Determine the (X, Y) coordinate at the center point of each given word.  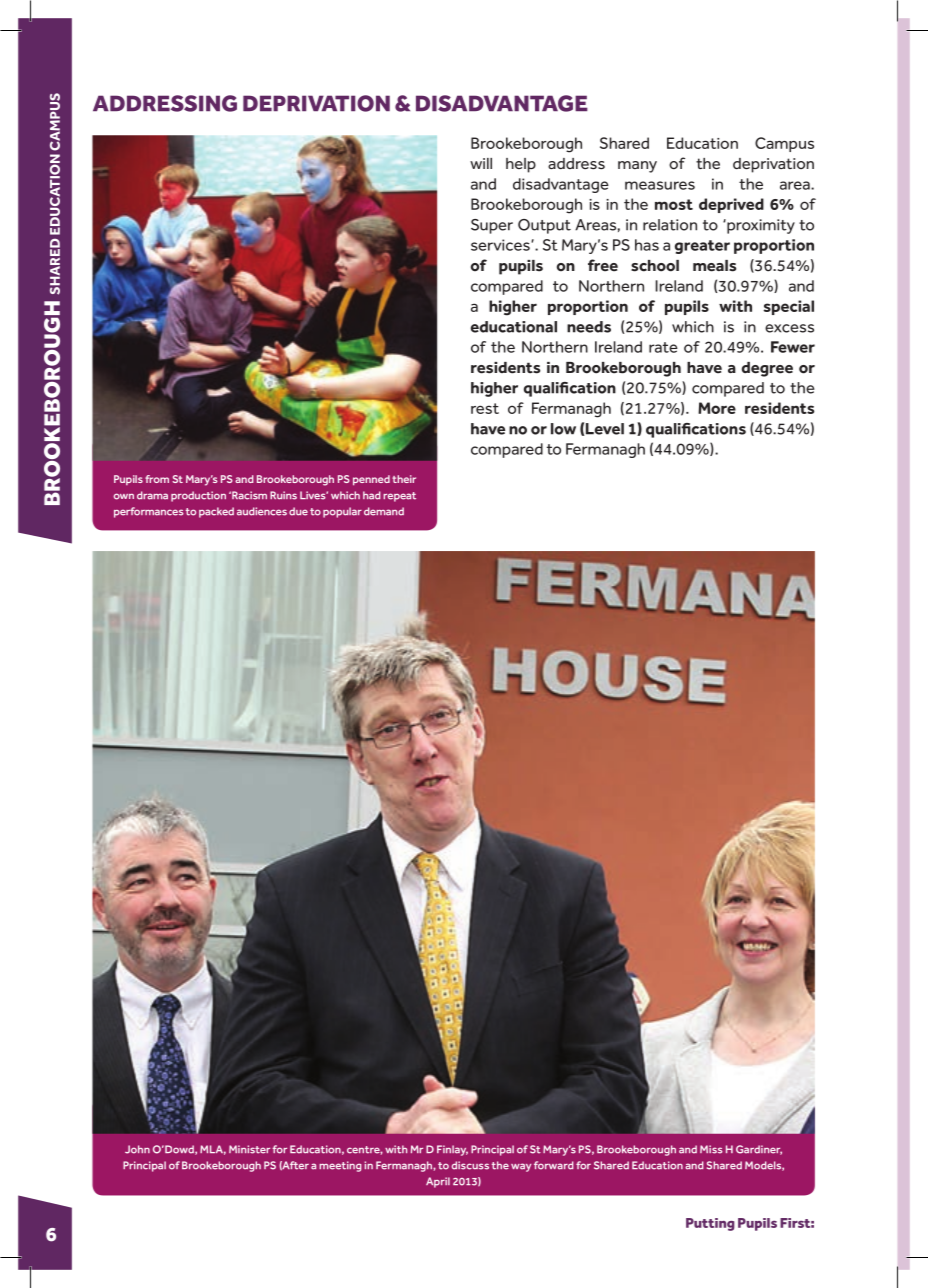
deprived (731, 205)
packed (216, 512)
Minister (249, 1149)
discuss (470, 1165)
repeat (399, 497)
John (137, 1149)
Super (492, 226)
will (481, 163)
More (717, 408)
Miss (711, 1149)
